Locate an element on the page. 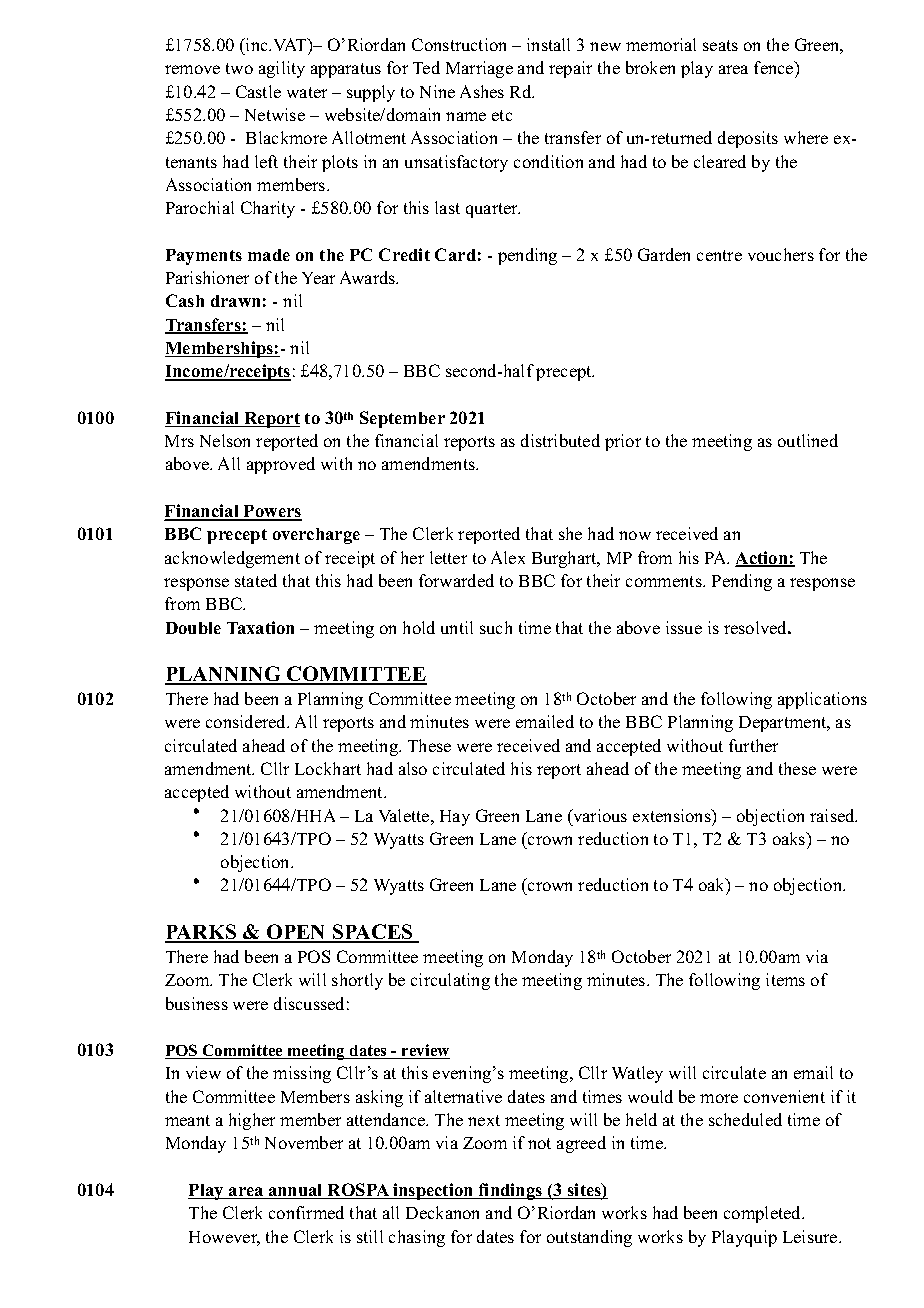 This document has width=924, height=1308. Ashes is located at coordinates (482, 91).
